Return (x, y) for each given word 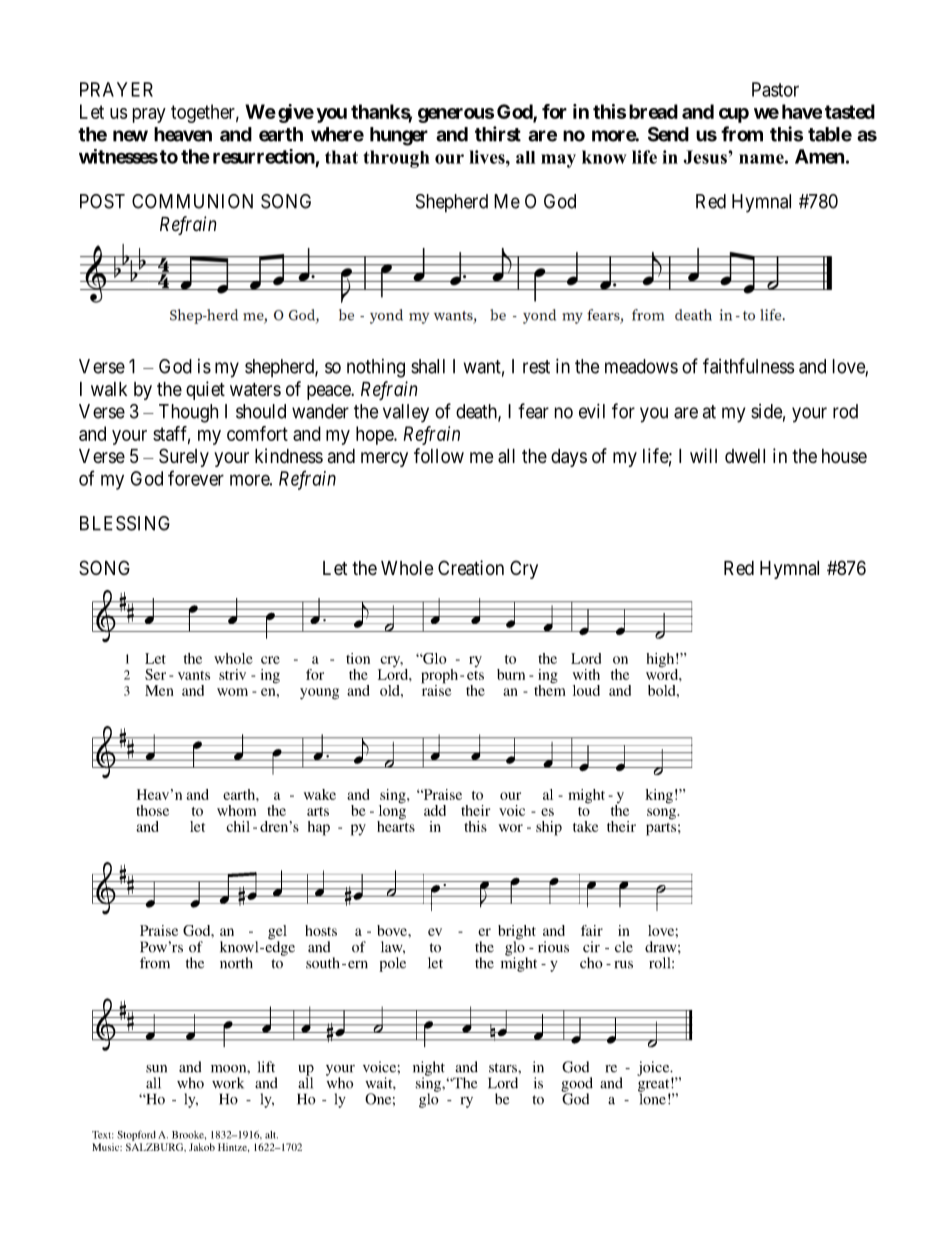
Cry (524, 569)
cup (734, 115)
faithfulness (748, 366)
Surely (184, 457)
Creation (471, 568)
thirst (498, 134)
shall (428, 366)
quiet (205, 390)
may (558, 161)
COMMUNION (192, 201)
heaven (183, 134)
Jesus (706, 157)
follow (439, 455)
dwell (745, 456)
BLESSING (125, 523)
